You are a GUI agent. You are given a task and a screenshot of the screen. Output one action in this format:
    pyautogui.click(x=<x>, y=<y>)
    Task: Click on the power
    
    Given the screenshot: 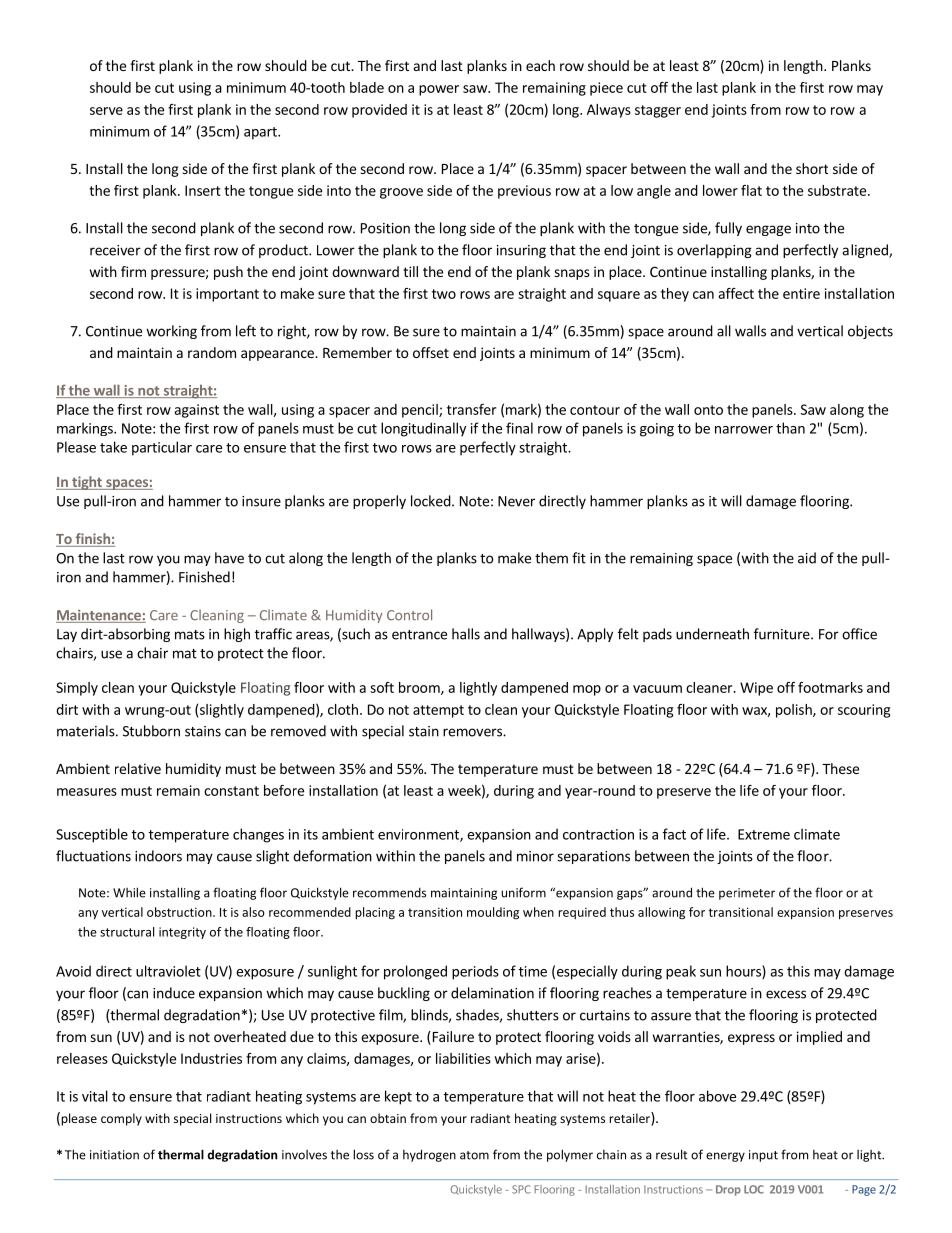 What is the action you would take?
    pyautogui.click(x=439, y=90)
